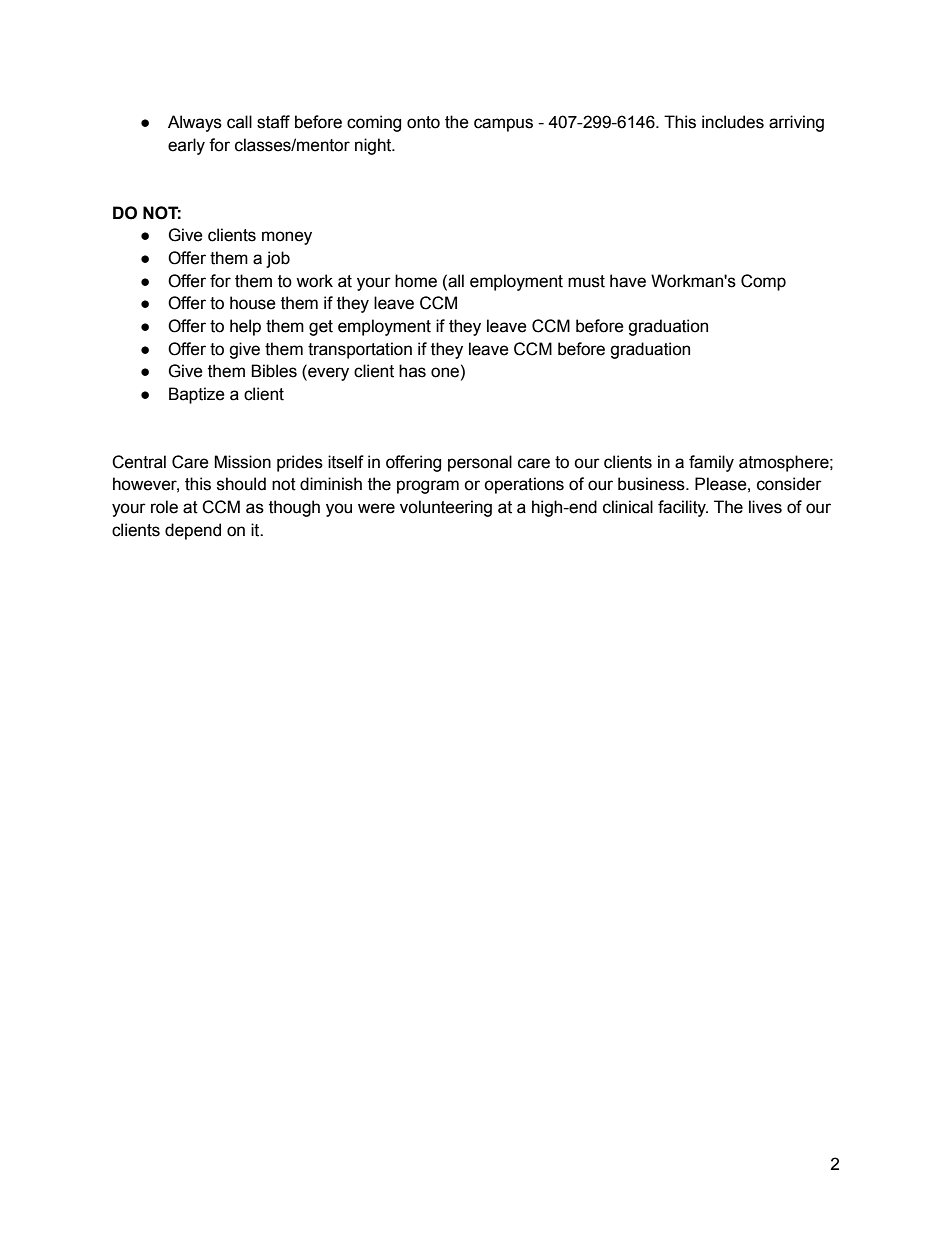 Image resolution: width=952 pixels, height=1233 pixels. Describe the element at coordinates (503, 125) in the screenshot. I see `campus` at that location.
